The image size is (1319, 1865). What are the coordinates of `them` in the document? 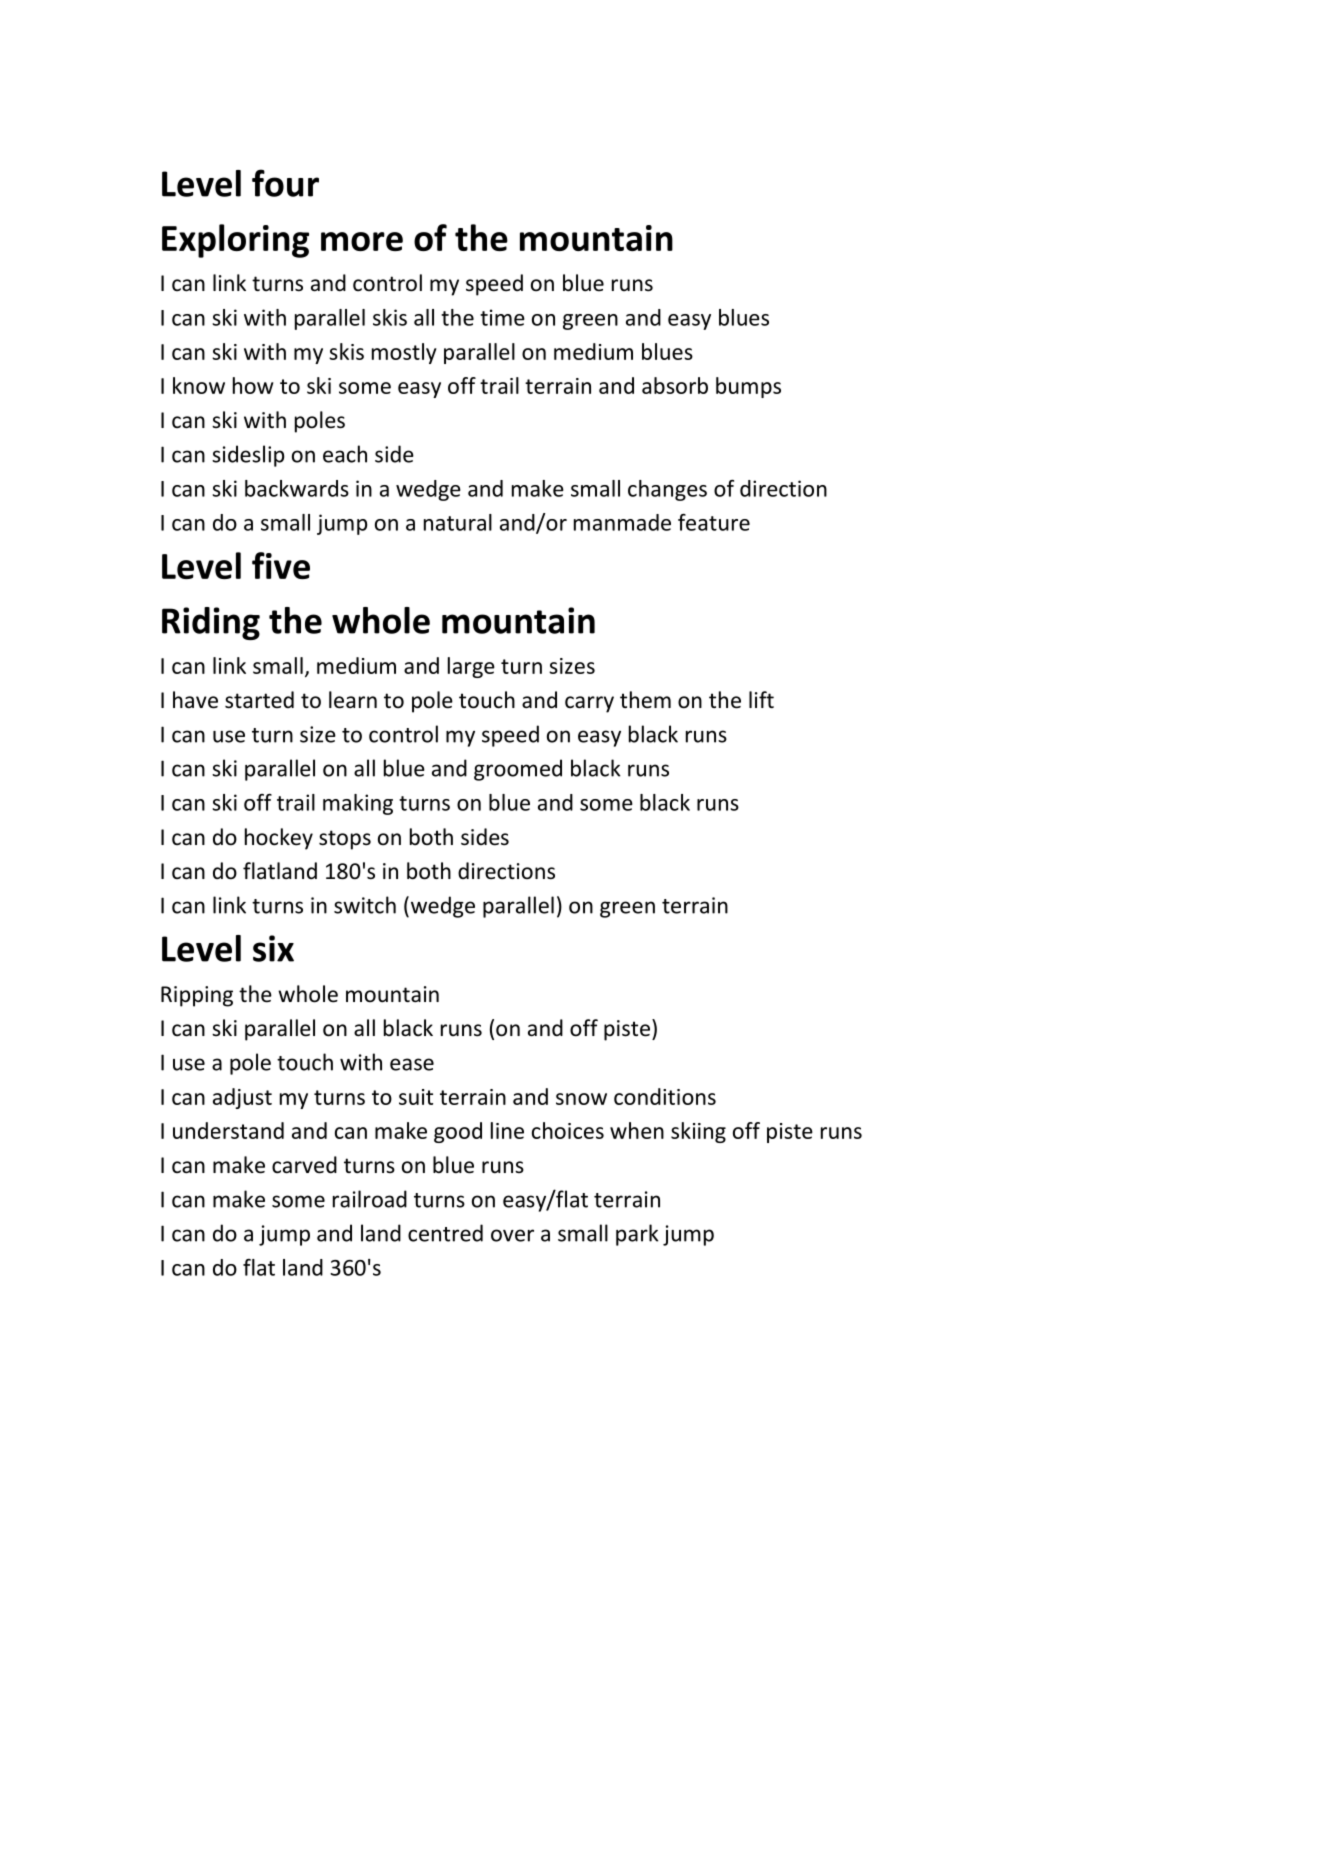 It's located at (645, 700).
